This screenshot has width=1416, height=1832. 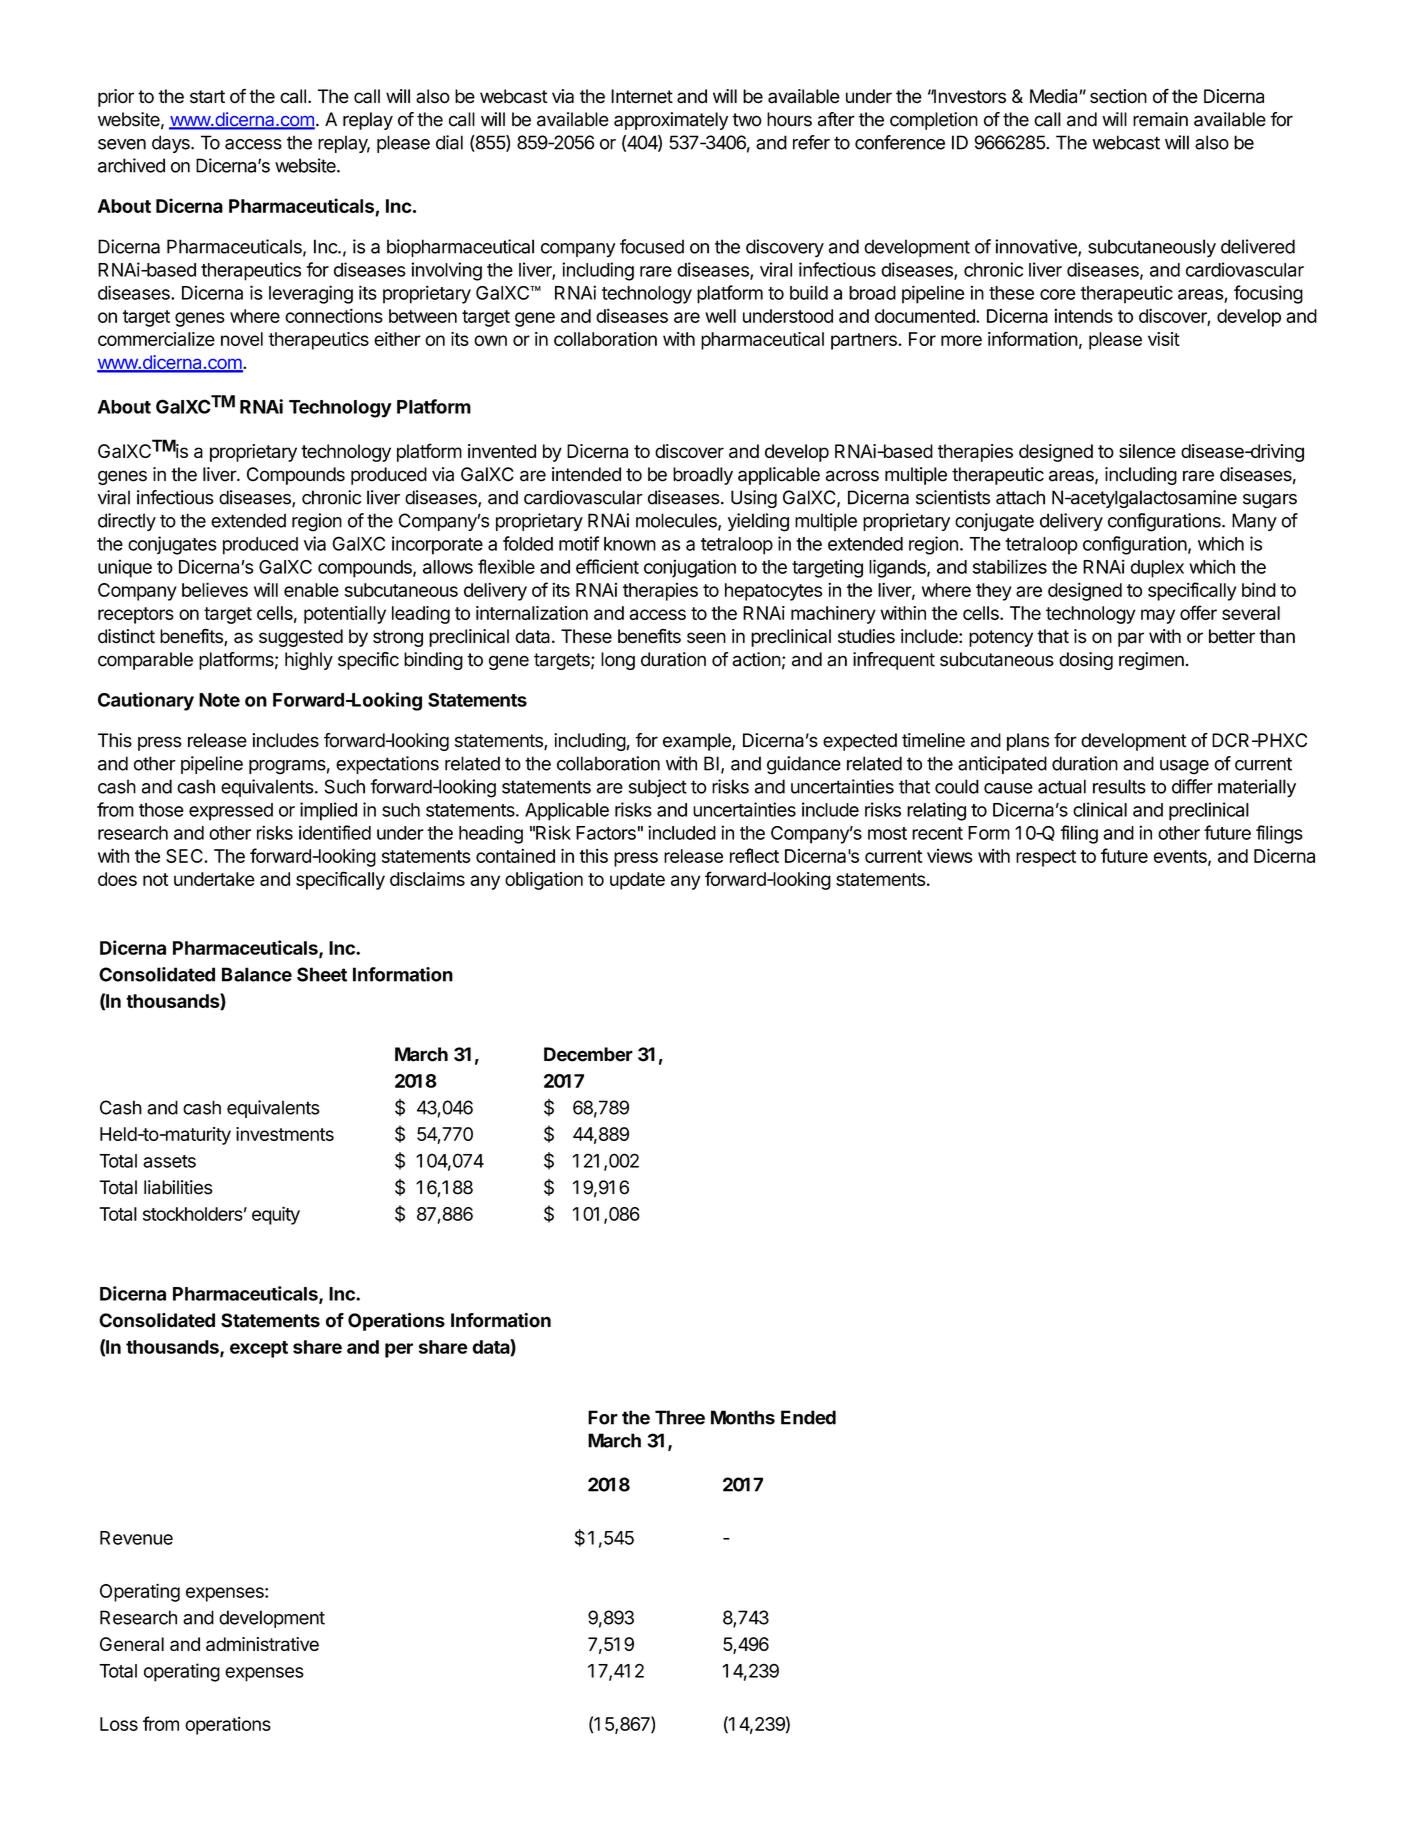 What do you see at coordinates (172, 144) in the screenshot?
I see `days` at bounding box center [172, 144].
